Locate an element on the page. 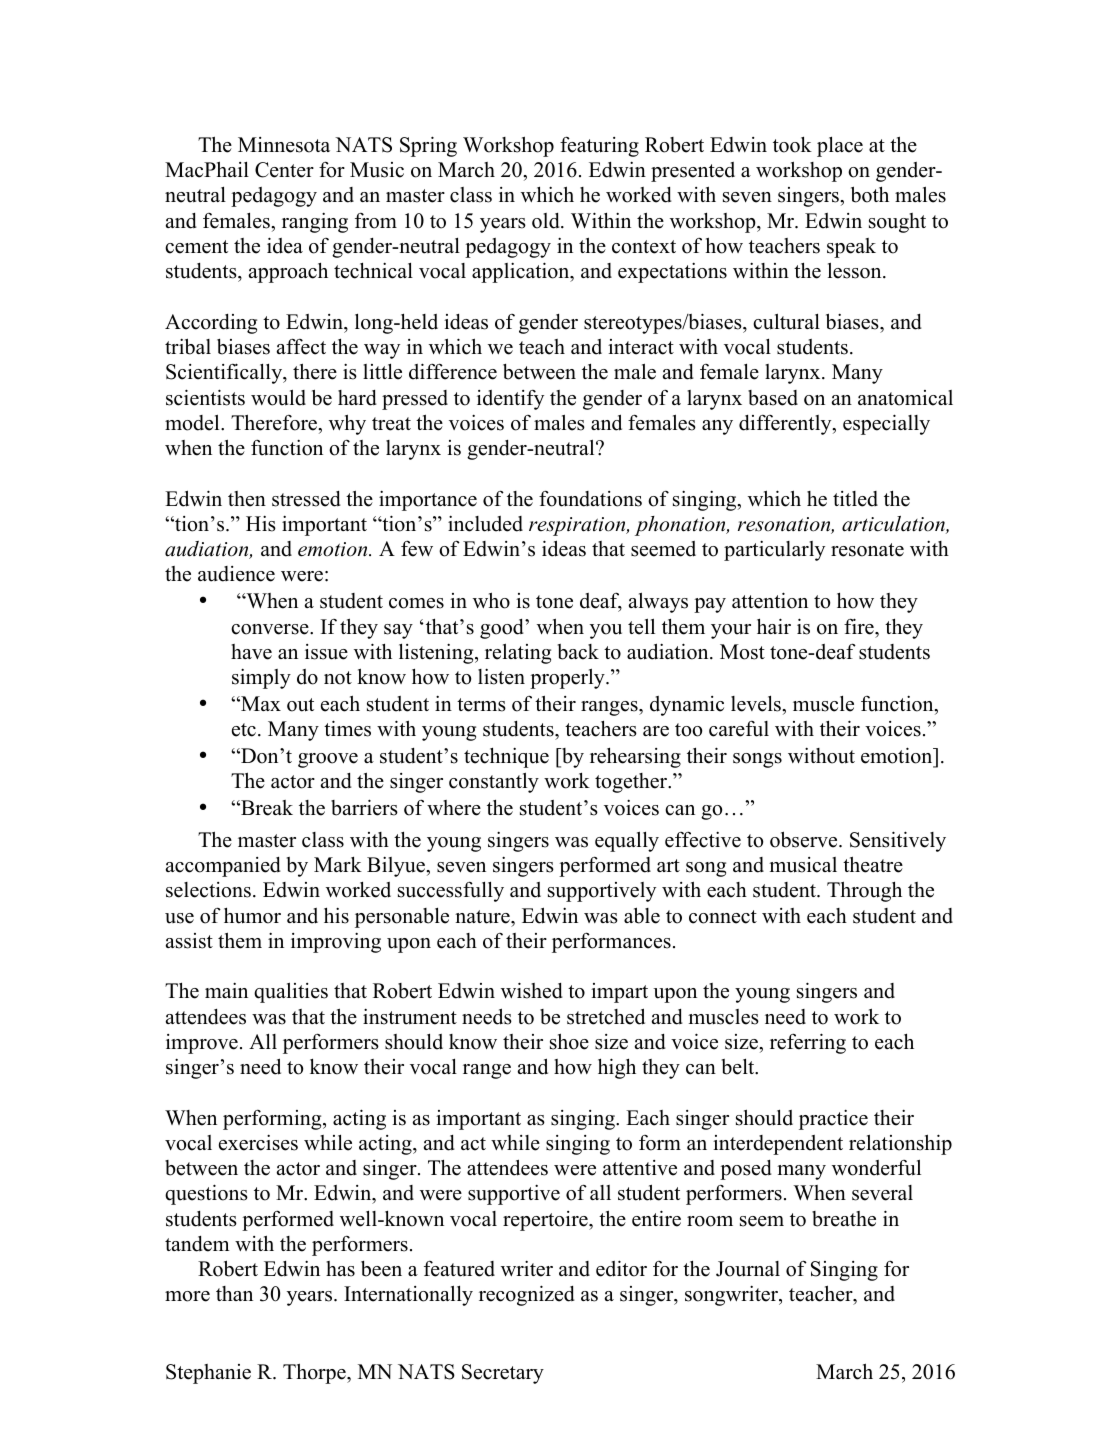 The image size is (1120, 1450). than is located at coordinates (234, 1293).
